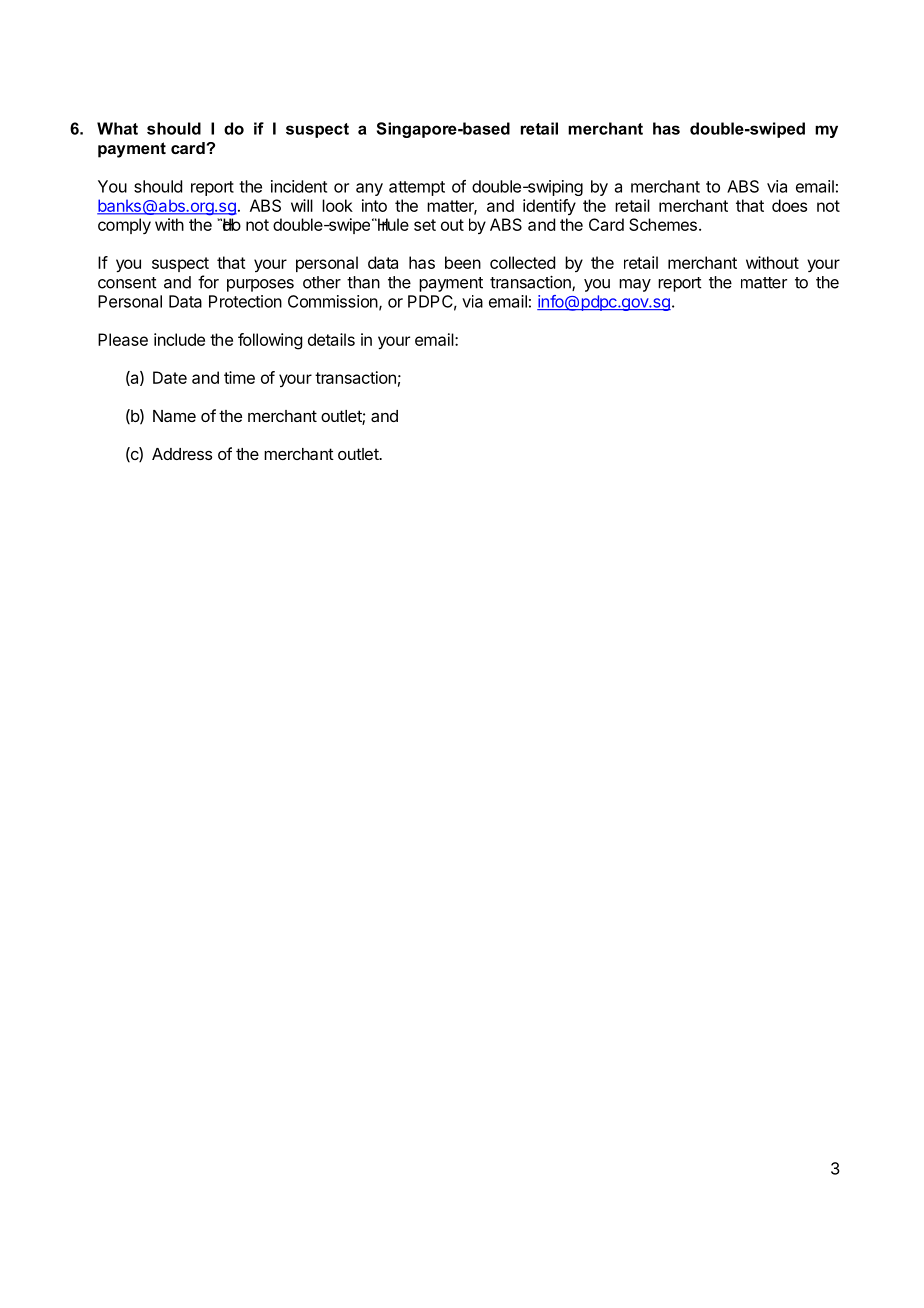  What do you see at coordinates (417, 188) in the page?
I see `attempt` at bounding box center [417, 188].
